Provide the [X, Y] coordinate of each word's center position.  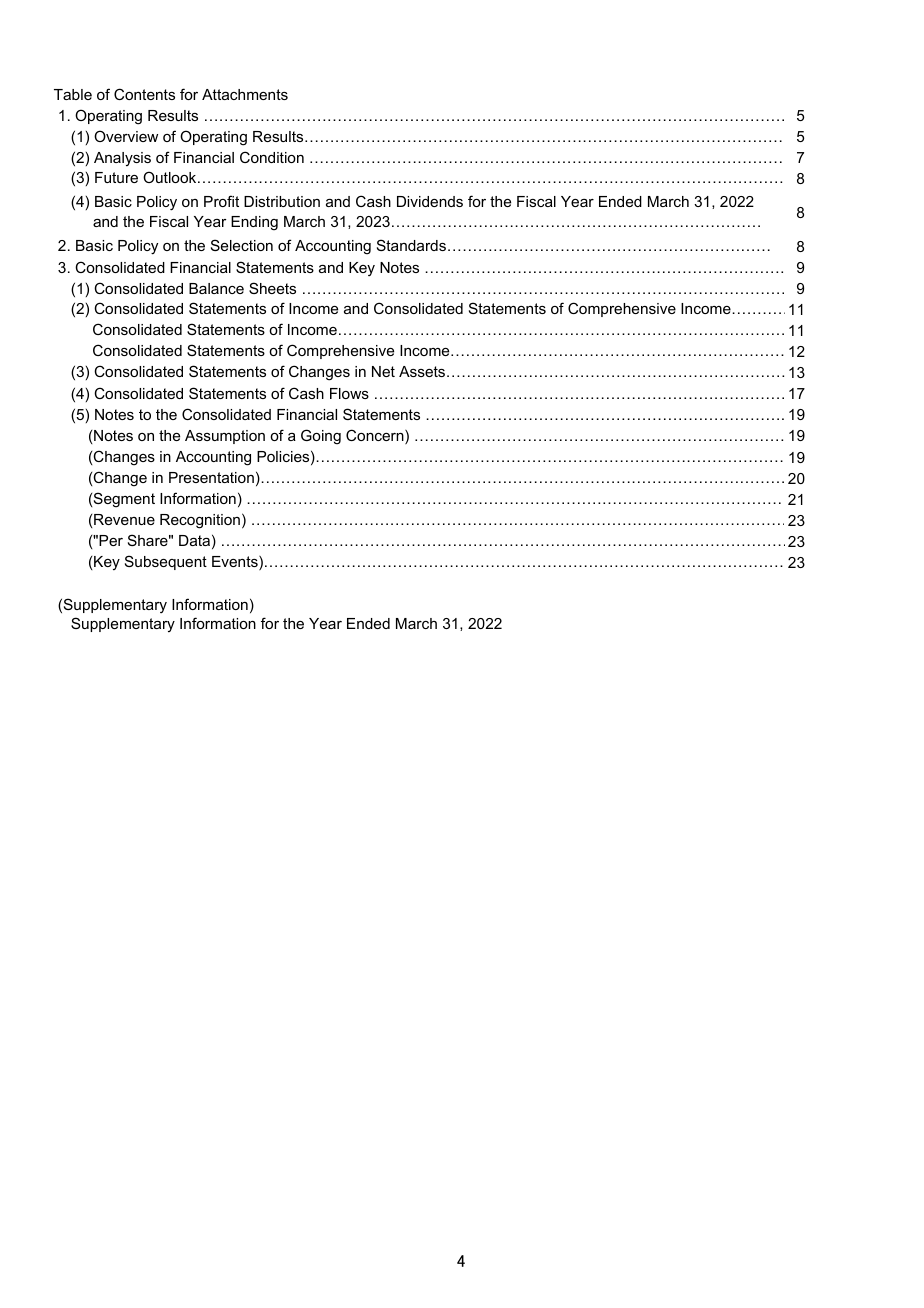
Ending [254, 223]
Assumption [225, 437]
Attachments [245, 94]
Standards [411, 245]
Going [321, 437]
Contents [144, 94]
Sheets [272, 288]
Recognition [200, 521]
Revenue [123, 521]
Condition [272, 157]
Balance [216, 288]
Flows [349, 393]
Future [116, 177]
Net [383, 371]
